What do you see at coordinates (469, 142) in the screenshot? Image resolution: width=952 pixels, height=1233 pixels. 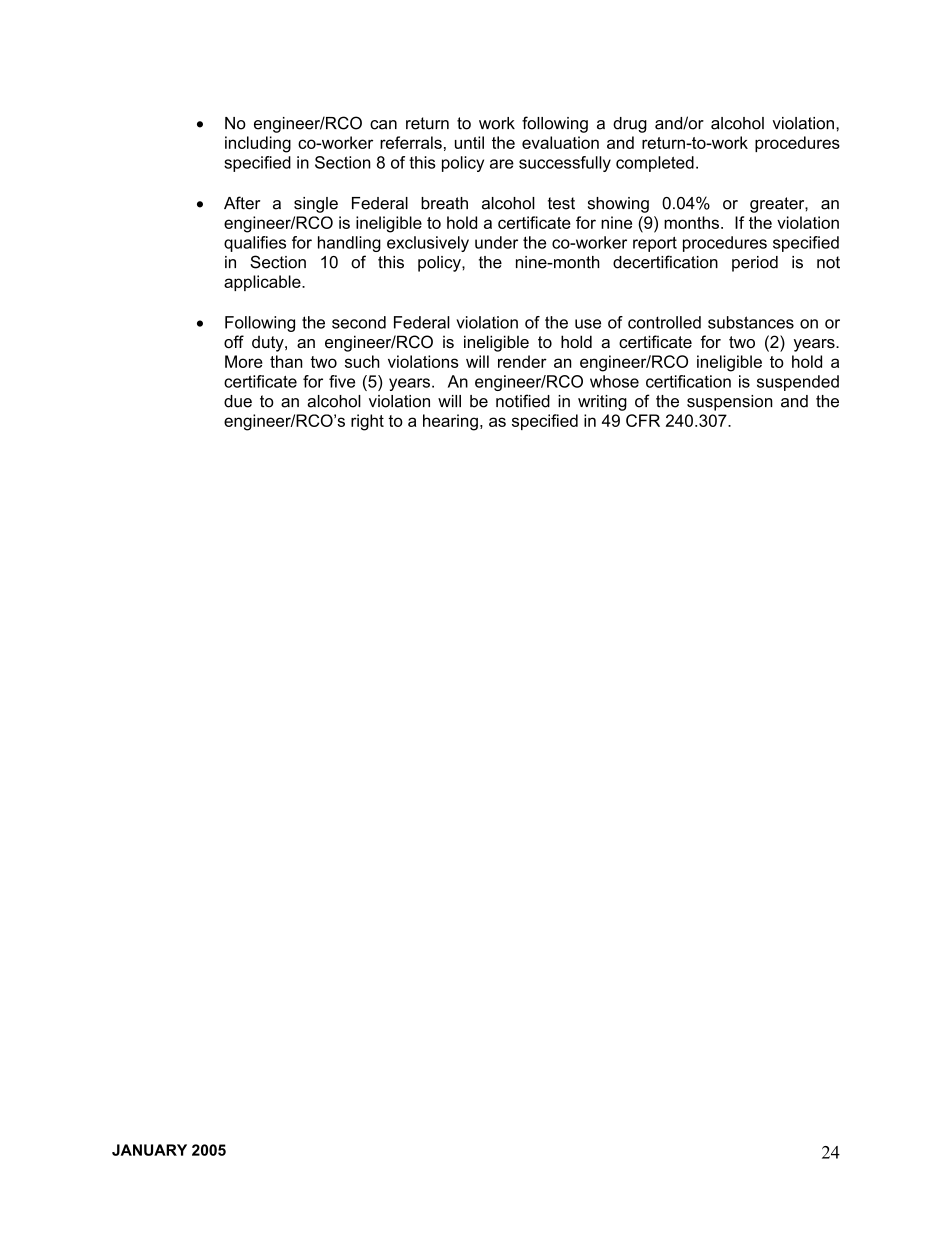 I see `until` at bounding box center [469, 142].
